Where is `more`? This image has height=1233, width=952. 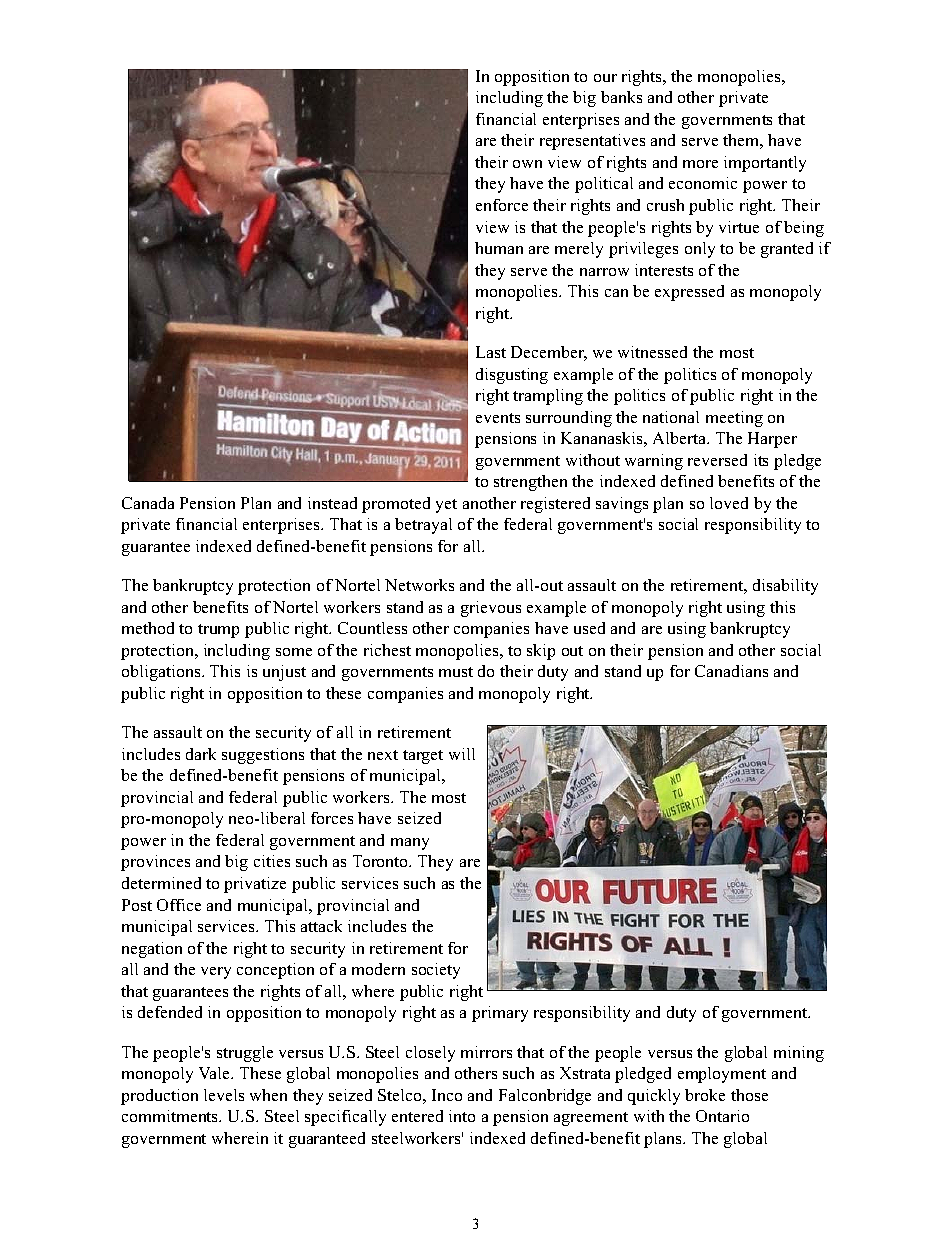 more is located at coordinates (700, 164).
